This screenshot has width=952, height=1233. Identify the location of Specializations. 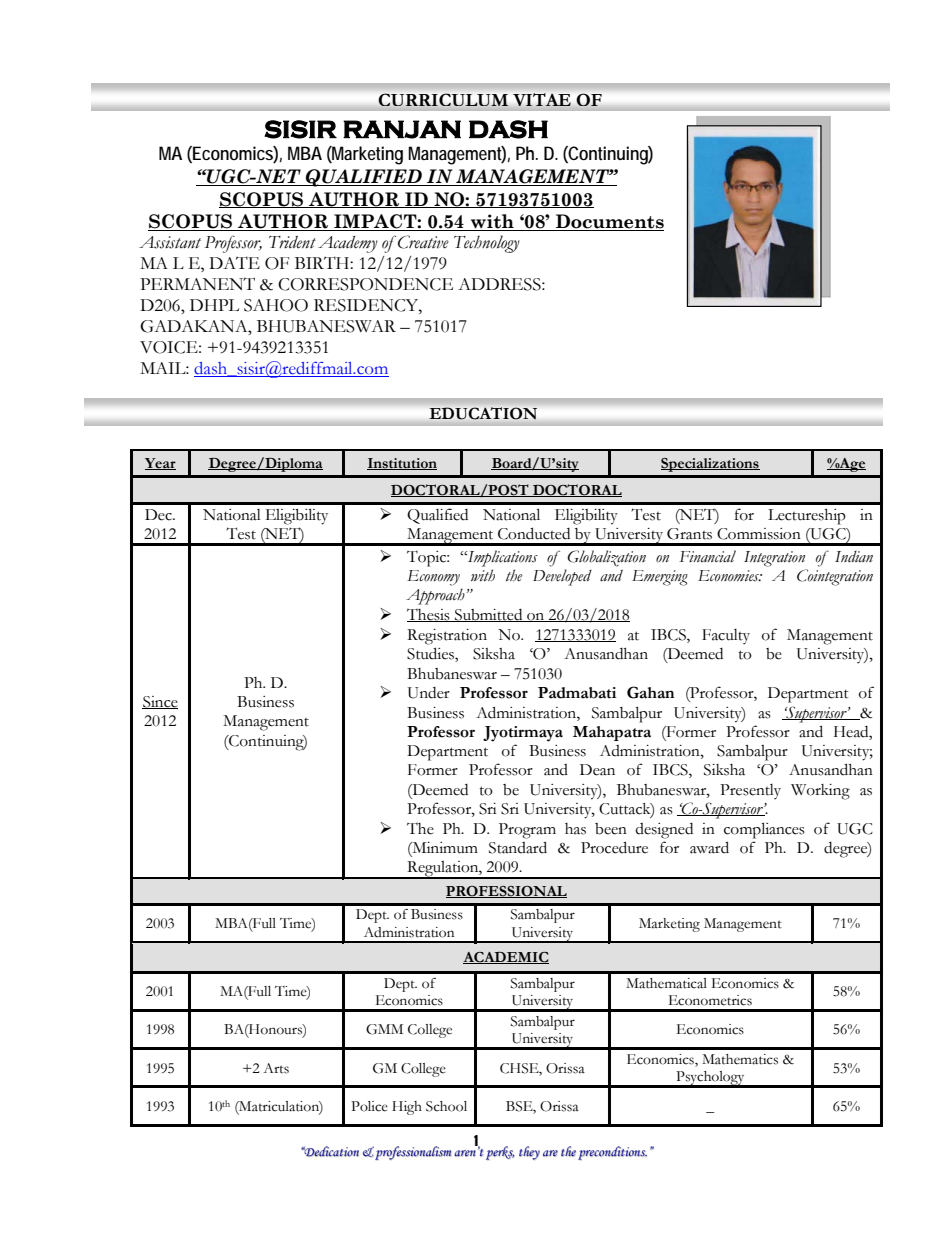
(710, 465).
